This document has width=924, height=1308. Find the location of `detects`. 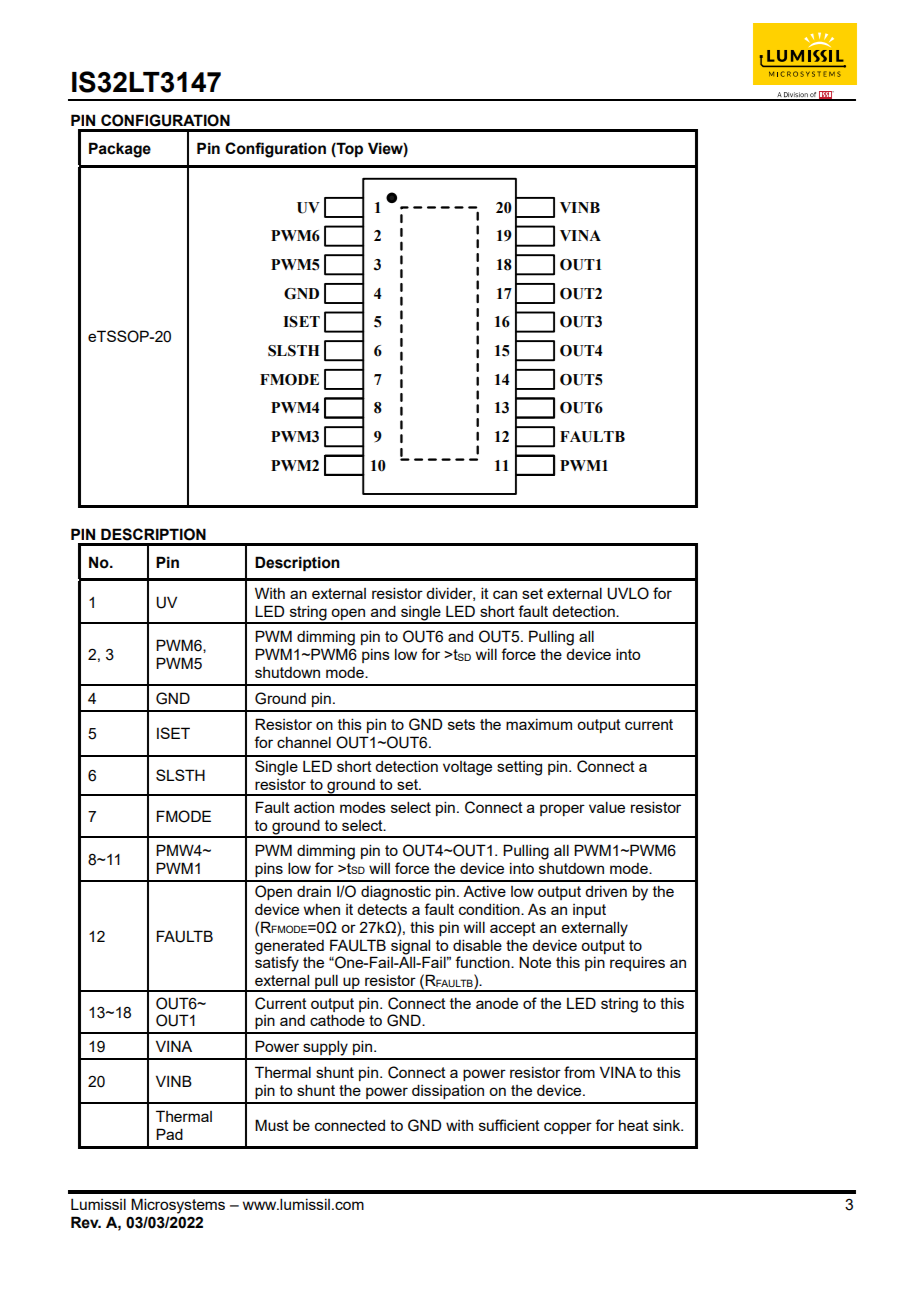

detects is located at coordinates (382, 909).
